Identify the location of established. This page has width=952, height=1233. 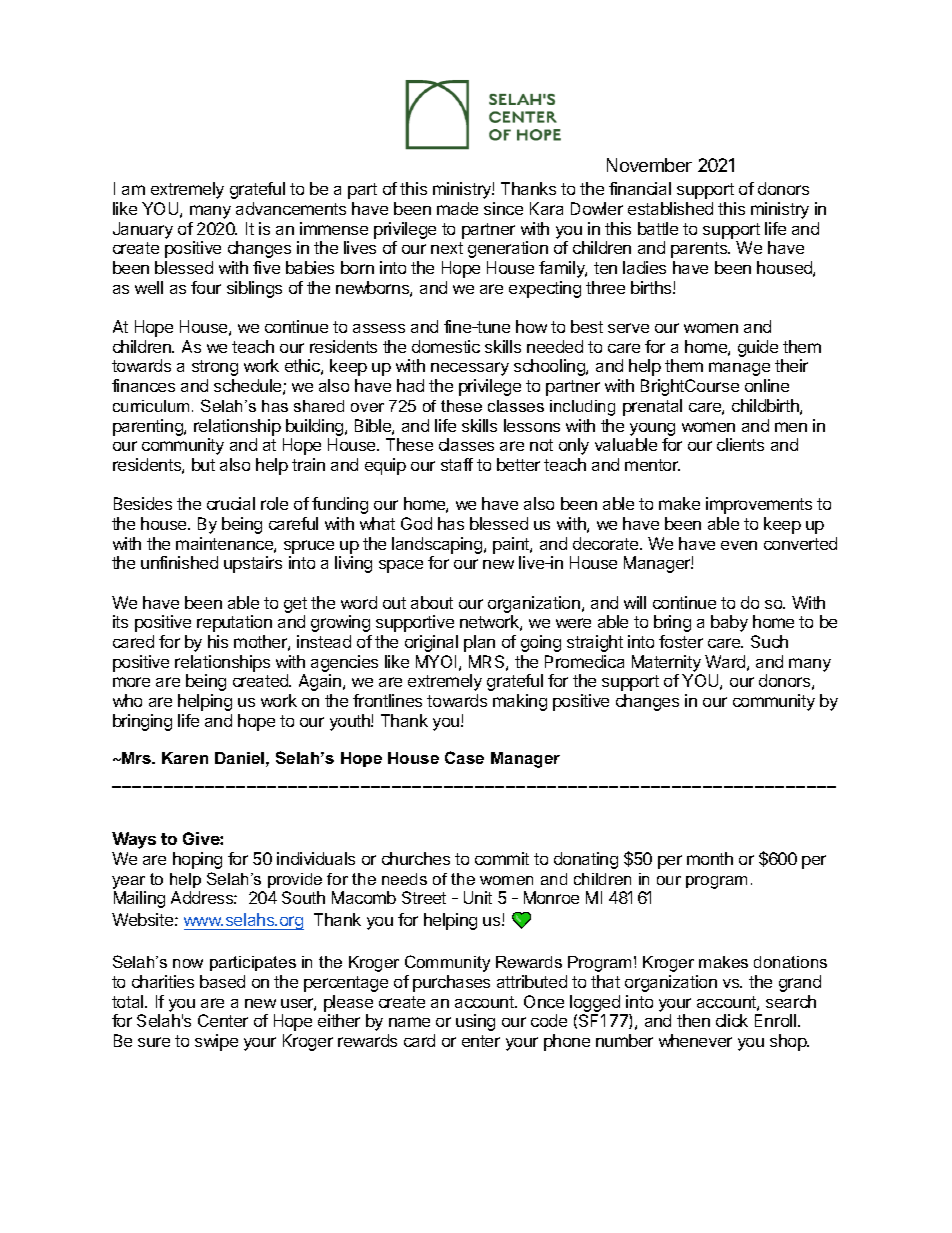
(670, 208).
